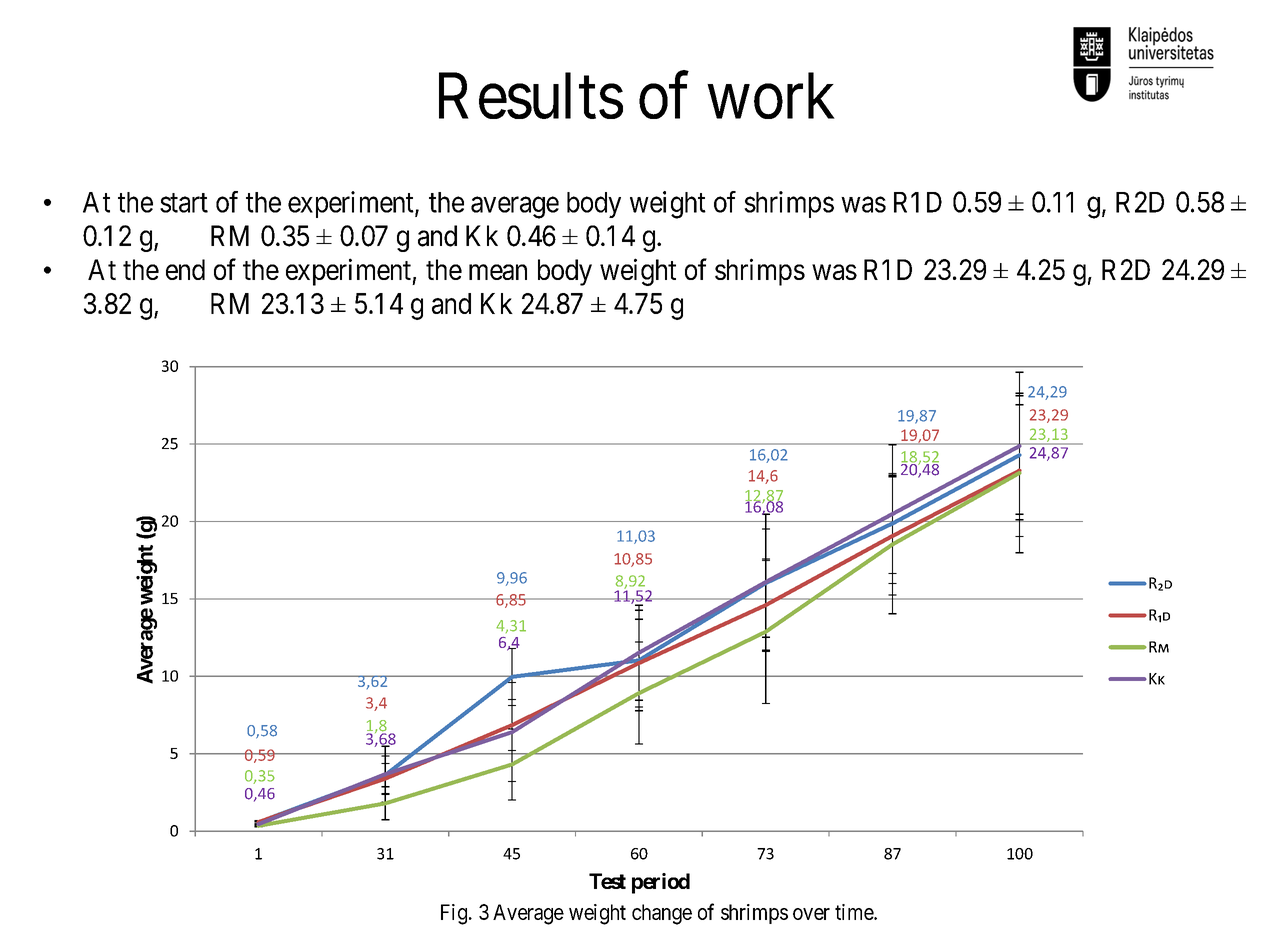 This page has height=952, width=1270. Describe the element at coordinates (607, 881) in the page. I see `Test` at that location.
